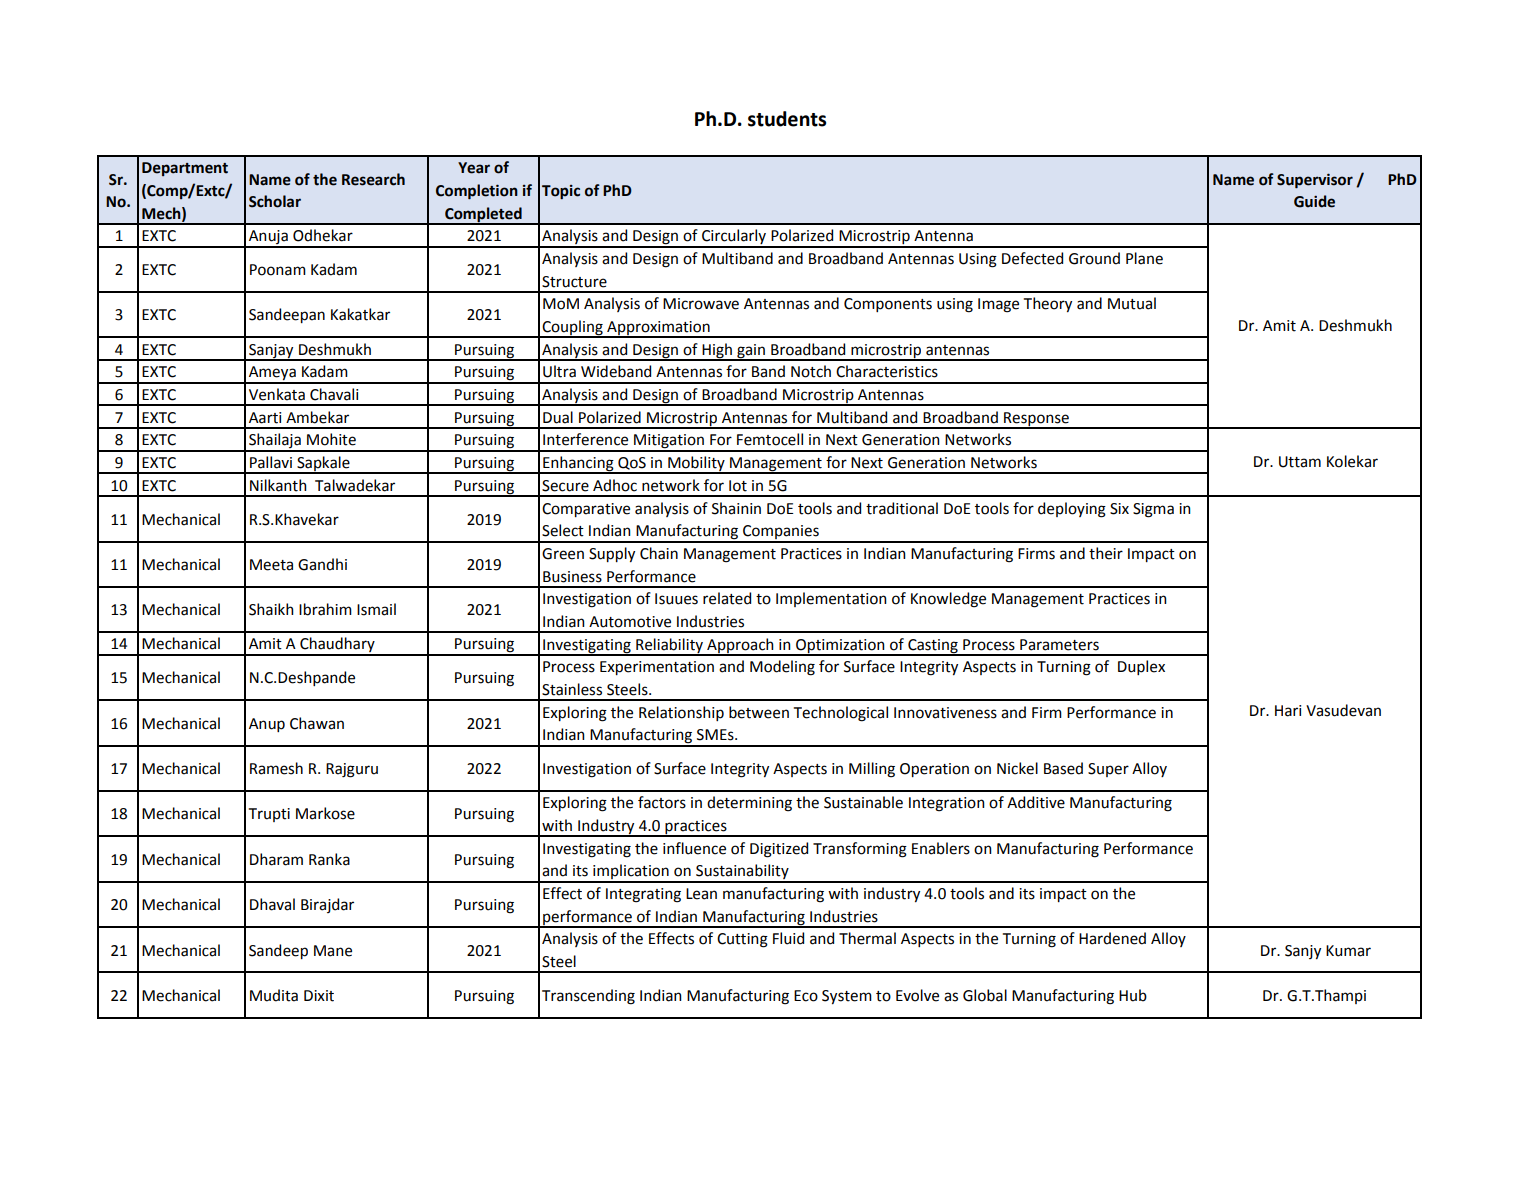 This screenshot has width=1527, height=1180. What do you see at coordinates (806, 996) in the screenshot?
I see `Eco` at bounding box center [806, 996].
